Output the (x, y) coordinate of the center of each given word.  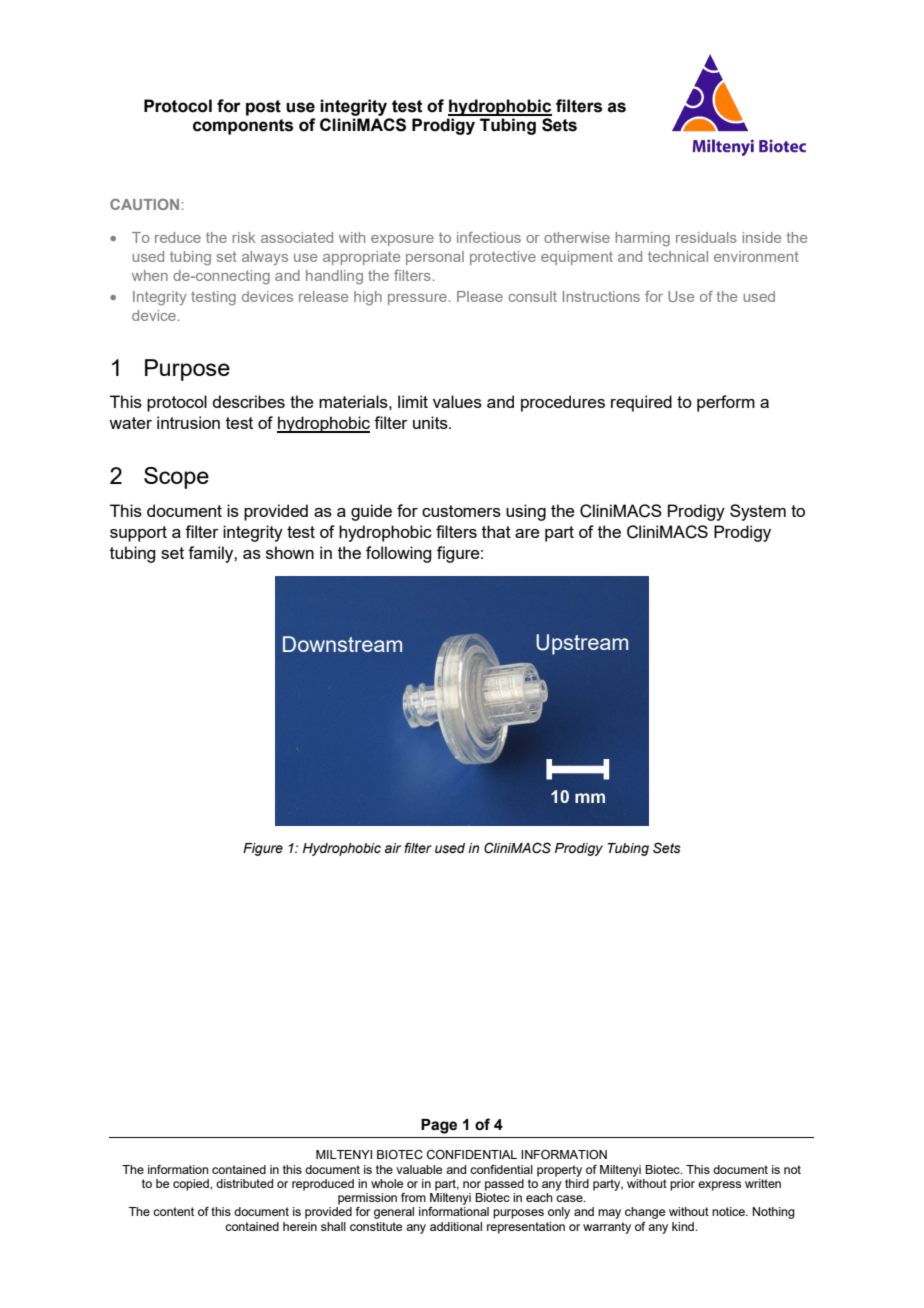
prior (682, 1185)
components (243, 127)
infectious (489, 237)
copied (192, 1185)
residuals (706, 237)
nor (472, 1184)
